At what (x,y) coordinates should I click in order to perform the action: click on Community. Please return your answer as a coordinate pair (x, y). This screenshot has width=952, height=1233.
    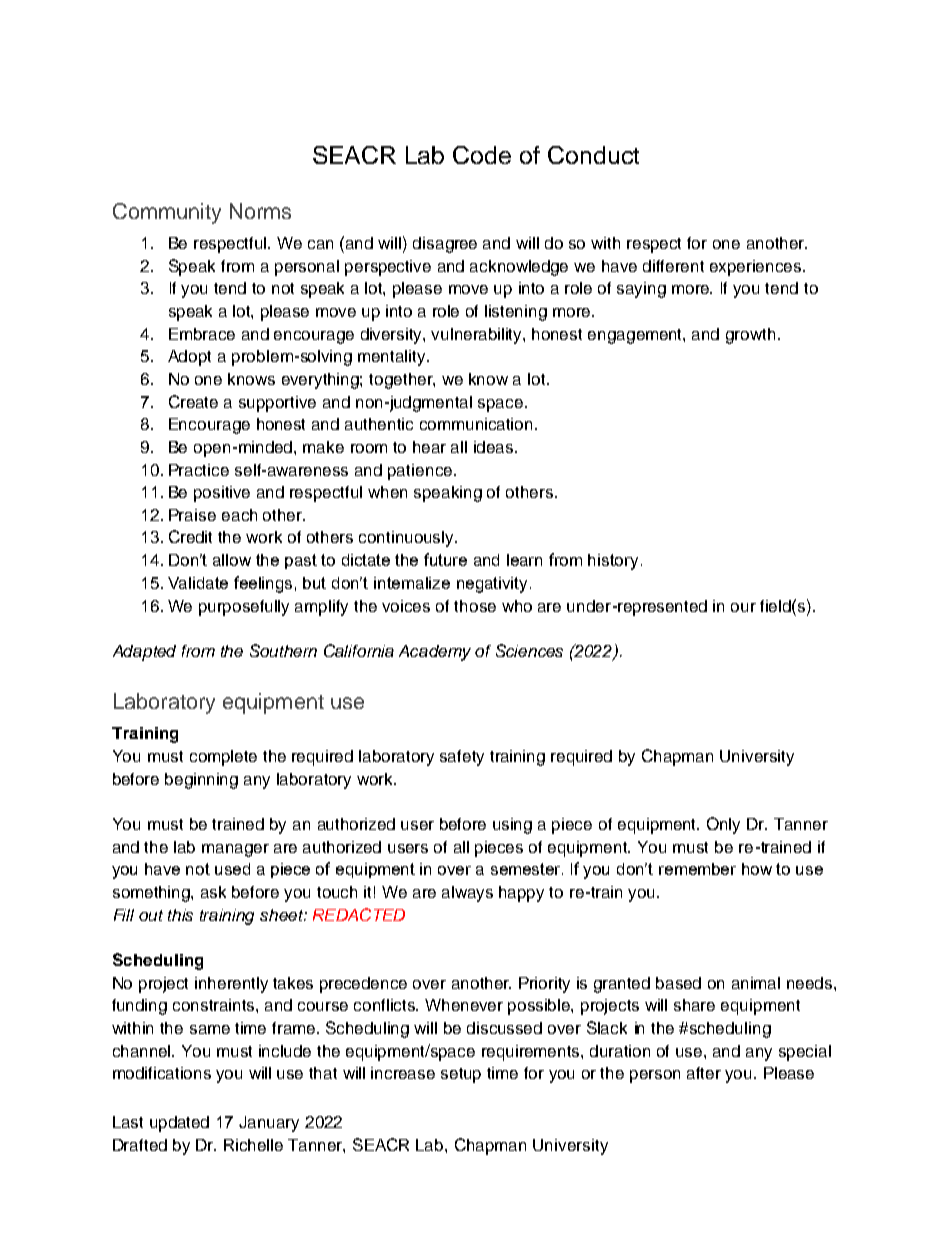
    Looking at the image, I should click on (167, 213).
